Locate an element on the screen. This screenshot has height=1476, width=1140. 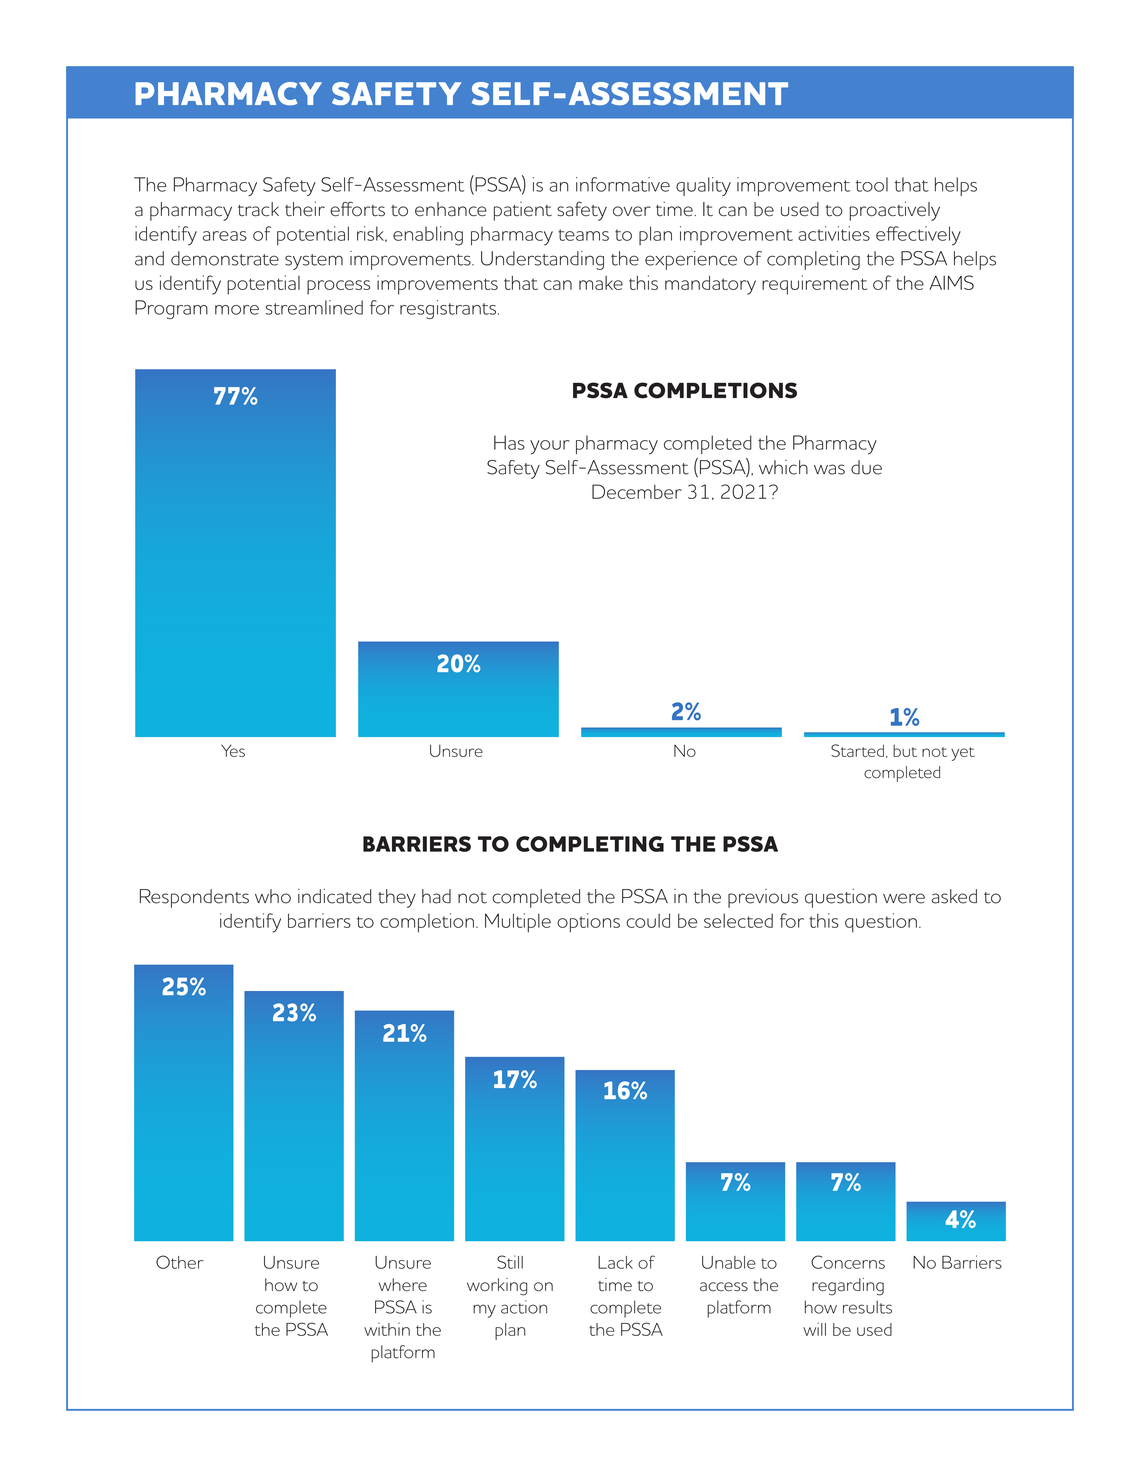
track is located at coordinates (258, 209).
